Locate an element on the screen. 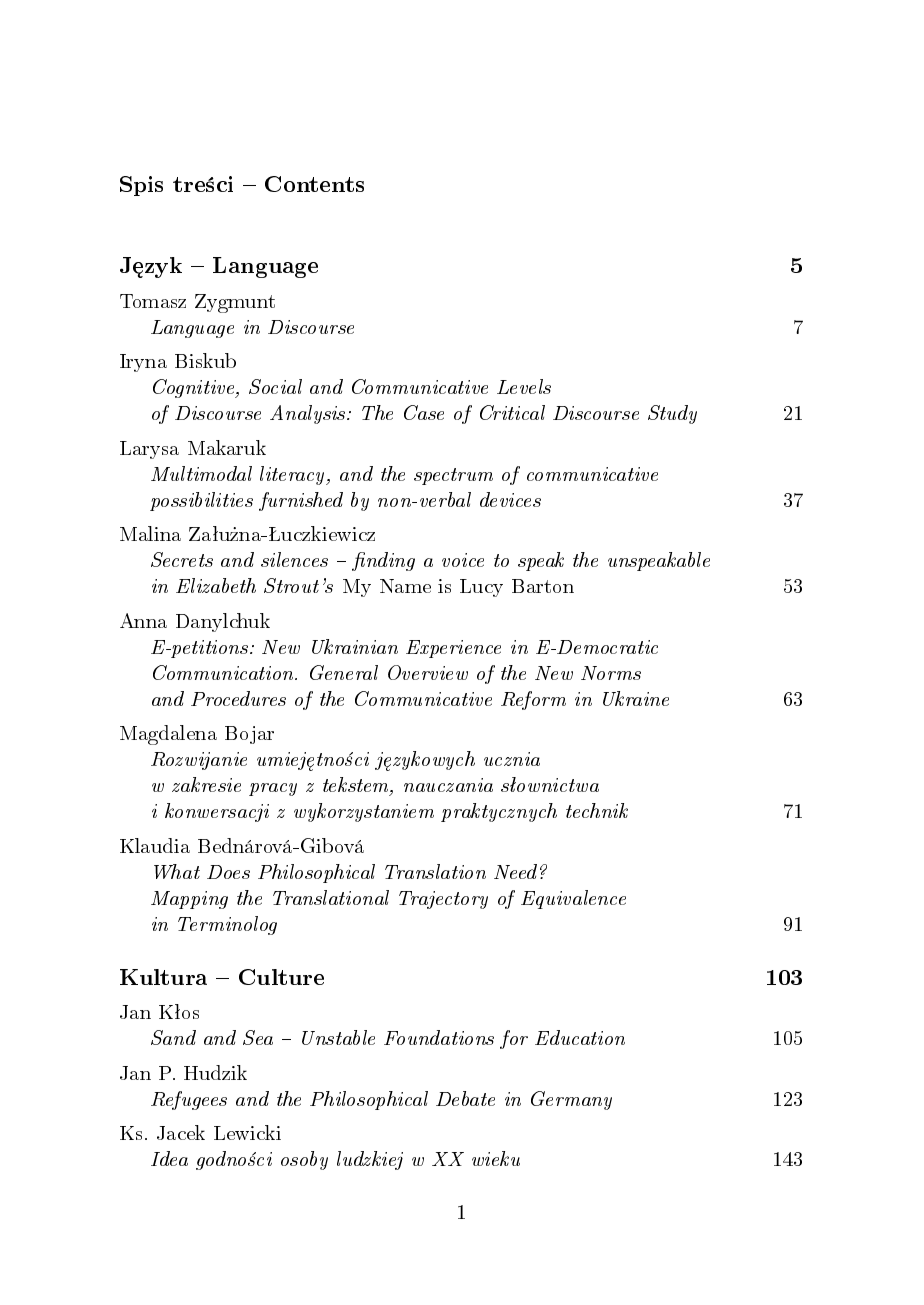 Image resolution: width=924 pixels, height=1305 pixels. Jacek is located at coordinates (181, 1132).
